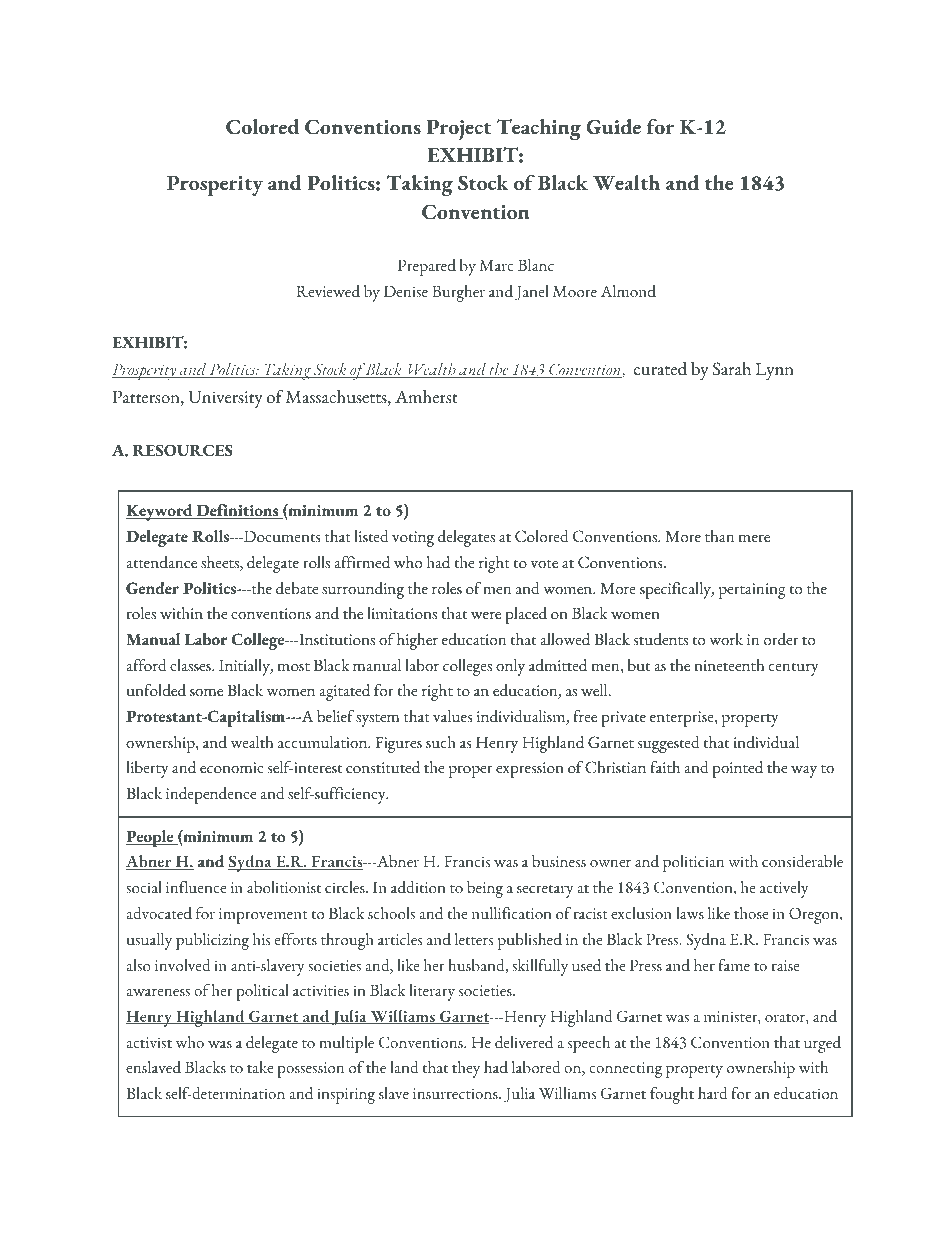 This image has height=1233, width=952. I want to click on take, so click(260, 1067).
